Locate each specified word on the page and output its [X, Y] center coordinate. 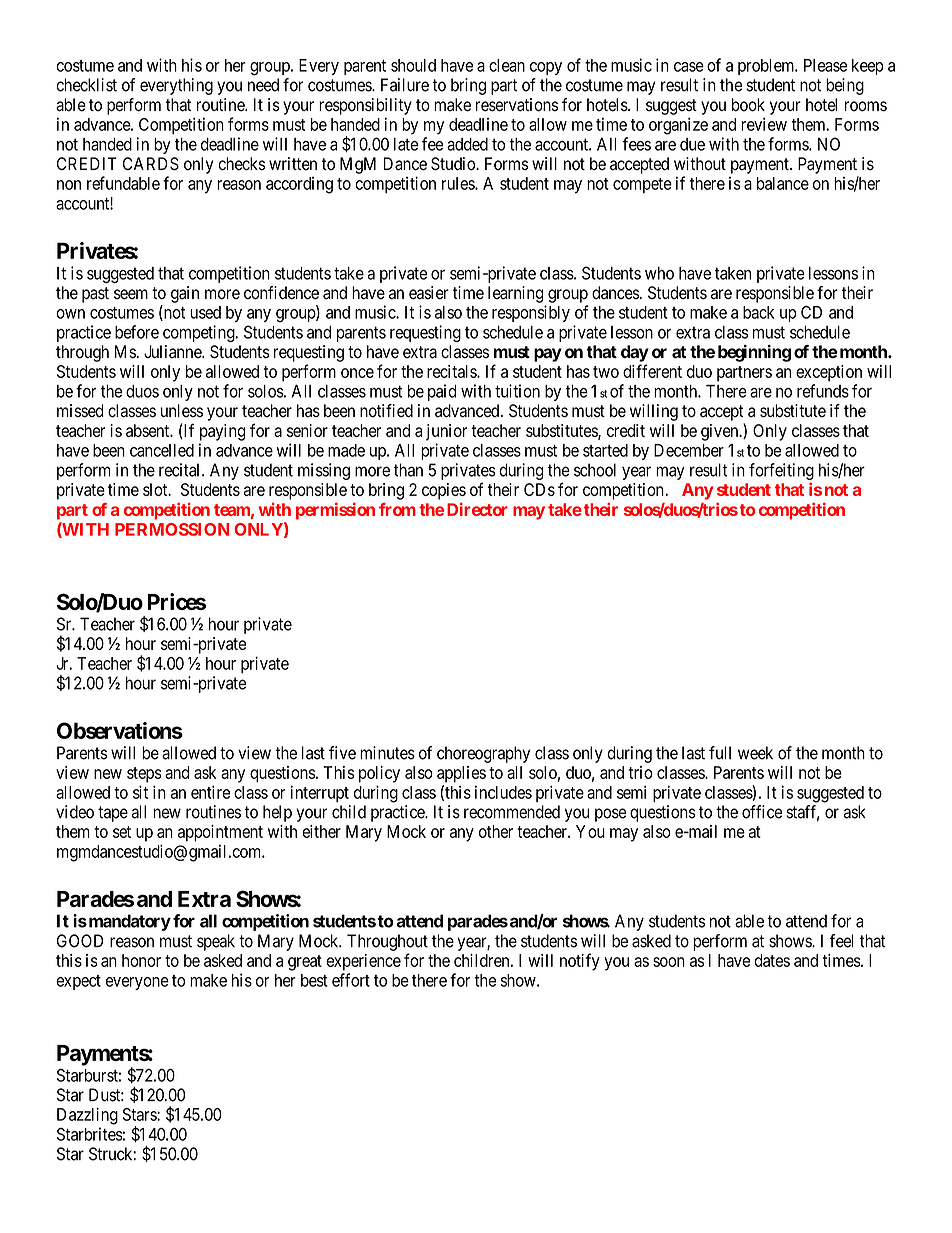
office [762, 812]
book [748, 105]
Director [477, 509]
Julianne [173, 352]
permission [335, 511]
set [122, 832]
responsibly [531, 313]
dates [772, 960]
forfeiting [781, 471]
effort [351, 980]
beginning [754, 353]
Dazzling [87, 1116]
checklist [86, 85]
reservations [517, 105]
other [496, 831]
